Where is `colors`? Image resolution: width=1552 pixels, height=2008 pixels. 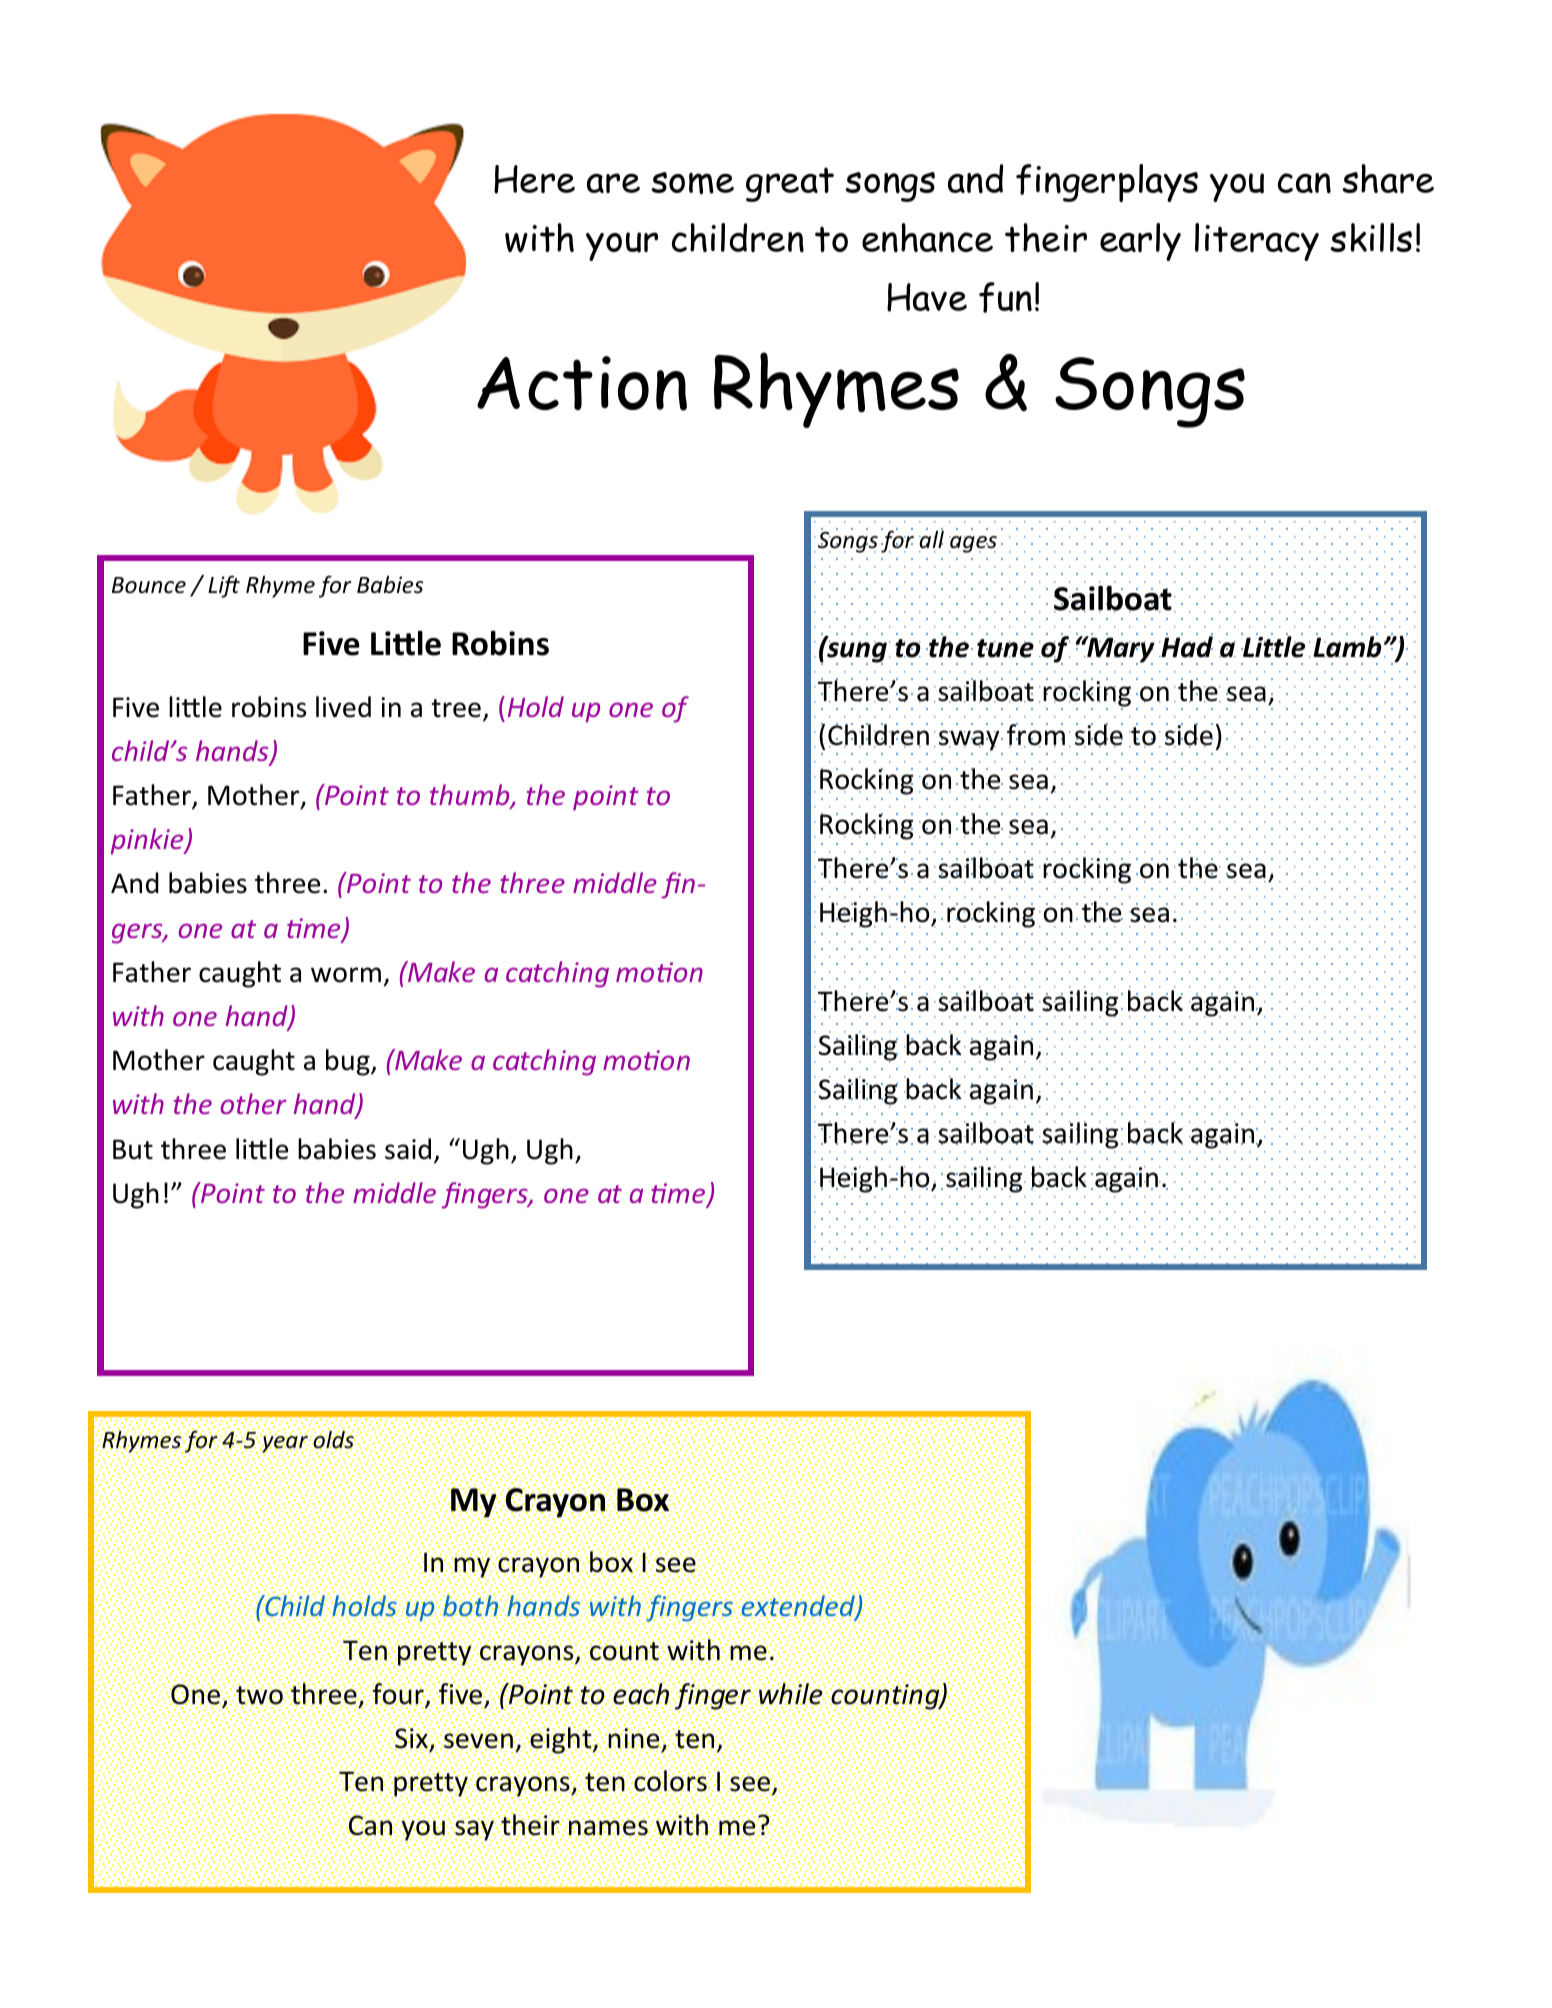
colors is located at coordinates (670, 1781).
